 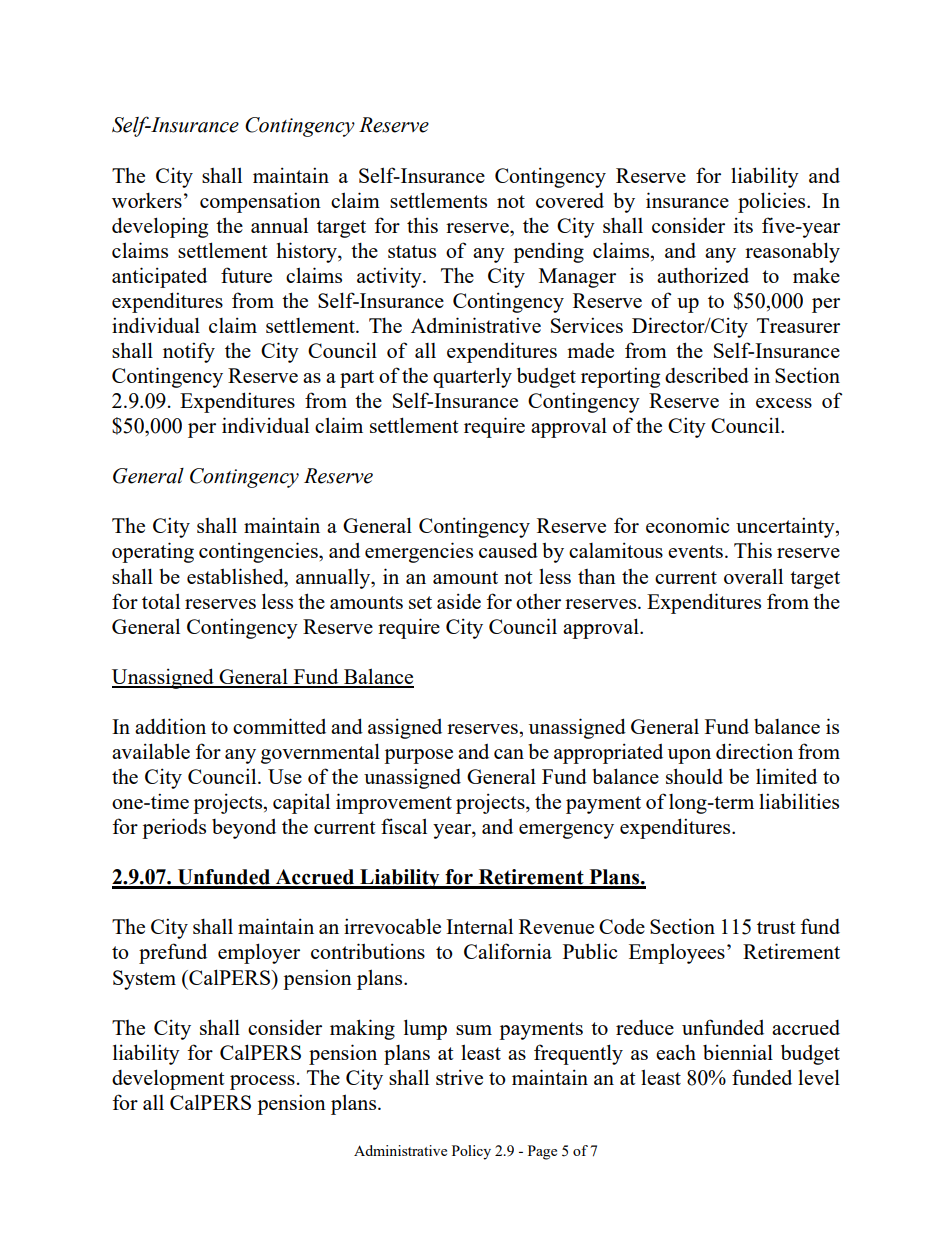 I want to click on employer, so click(x=259, y=953).
